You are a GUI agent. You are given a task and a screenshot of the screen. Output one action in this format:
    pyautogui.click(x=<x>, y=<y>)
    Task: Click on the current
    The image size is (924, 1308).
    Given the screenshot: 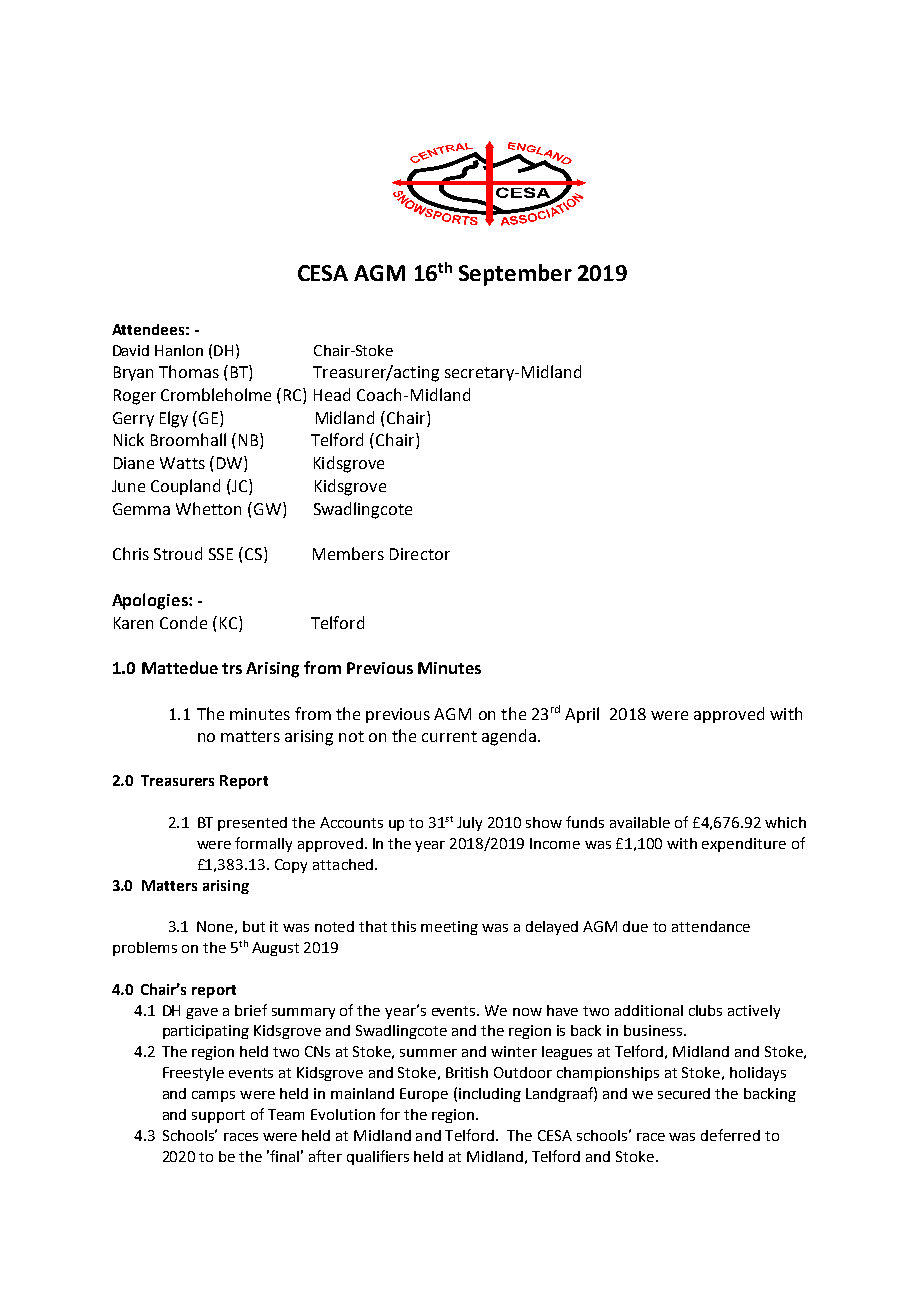 What is the action you would take?
    pyautogui.click(x=449, y=736)
